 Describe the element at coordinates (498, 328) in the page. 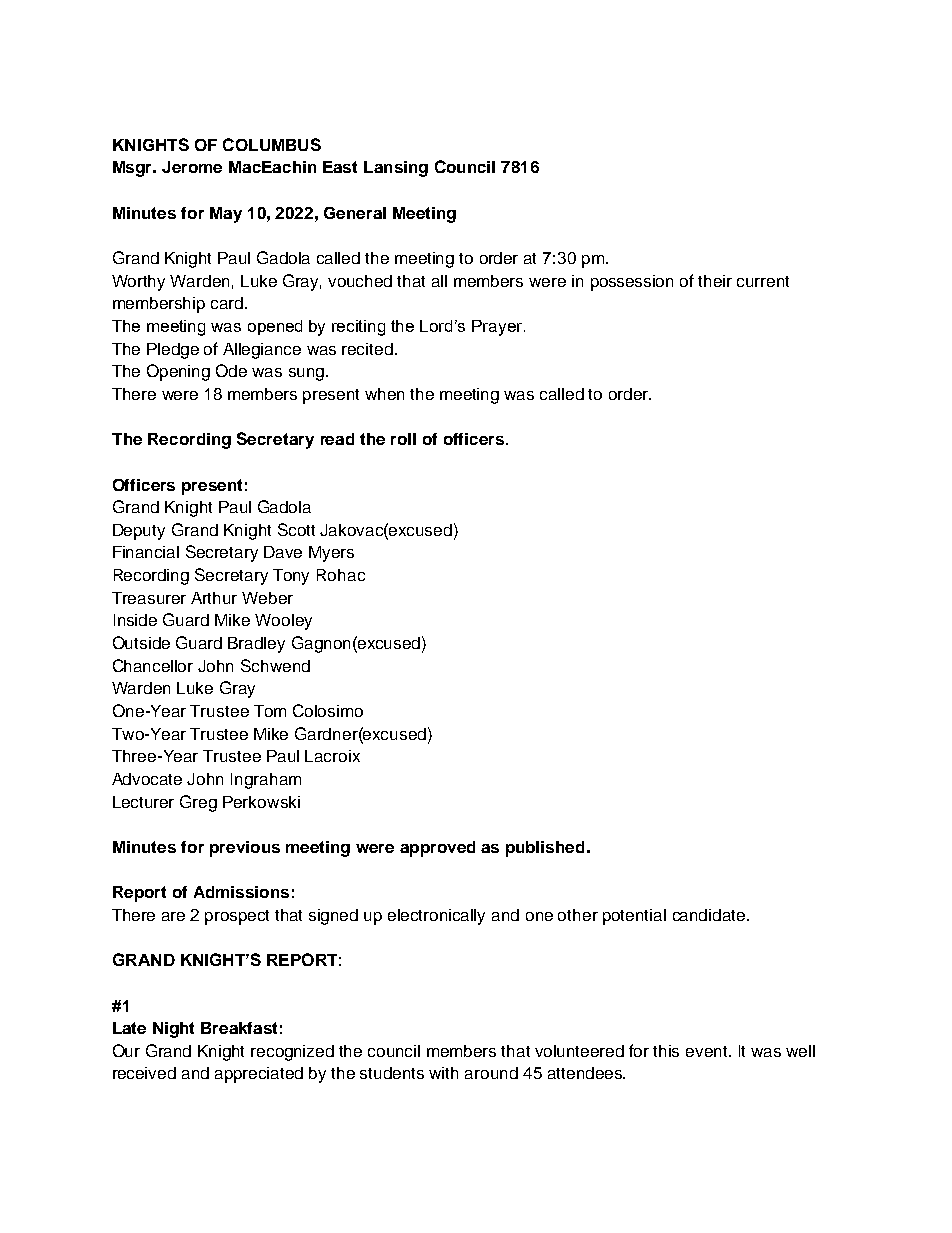

I see `Prayer` at that location.
